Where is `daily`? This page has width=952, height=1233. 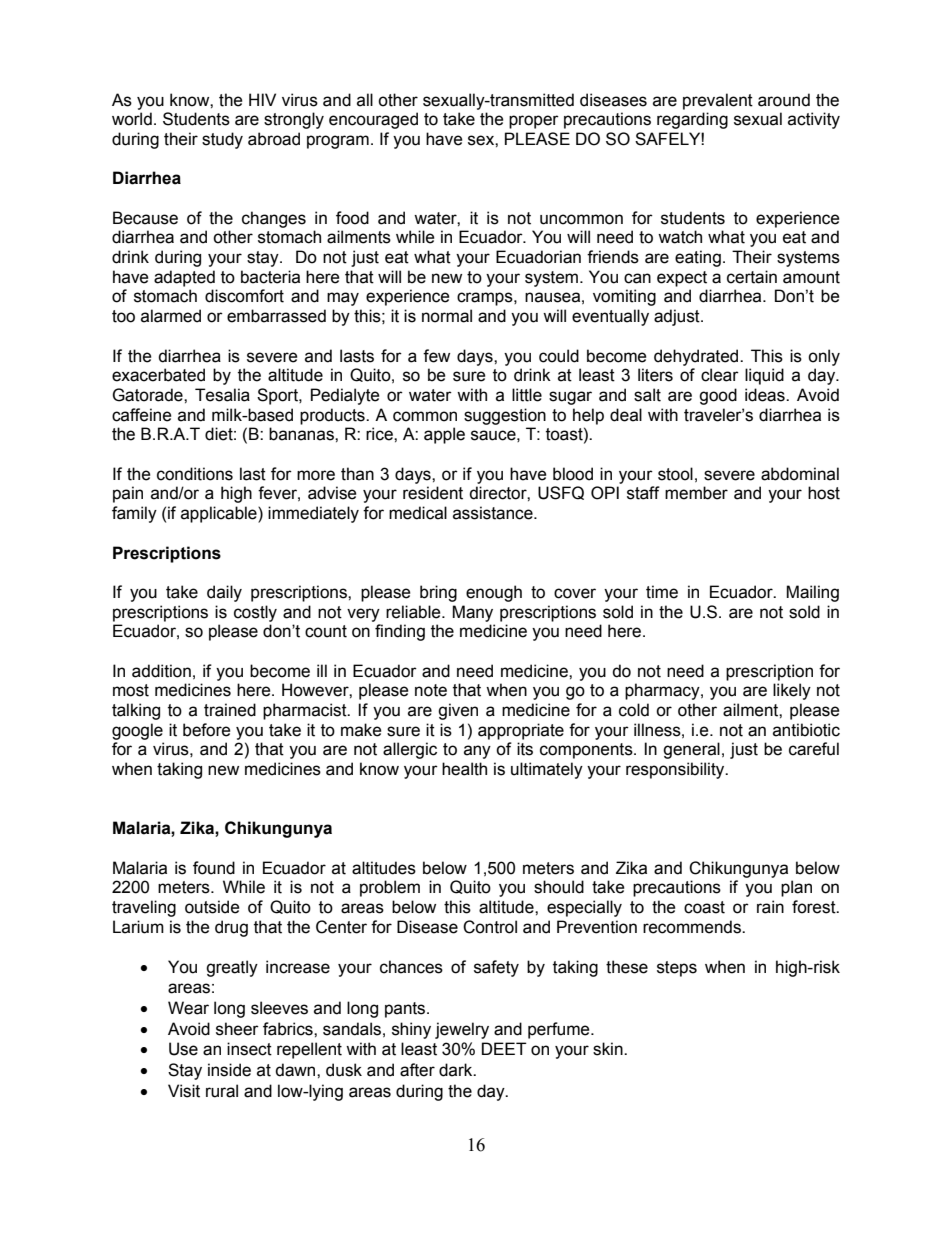 daily is located at coordinates (224, 593).
